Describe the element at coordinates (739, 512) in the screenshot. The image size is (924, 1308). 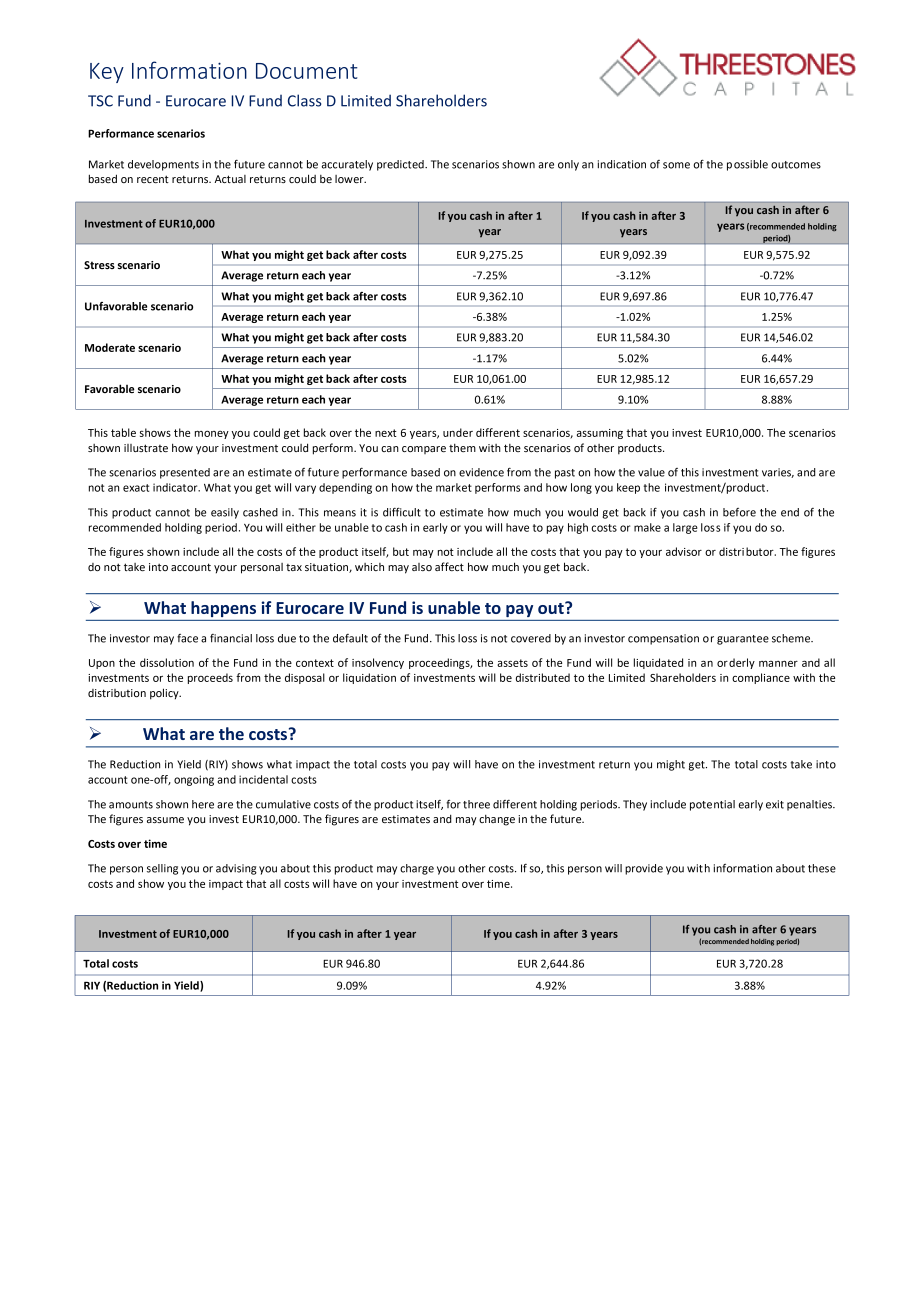
I see `before` at that location.
